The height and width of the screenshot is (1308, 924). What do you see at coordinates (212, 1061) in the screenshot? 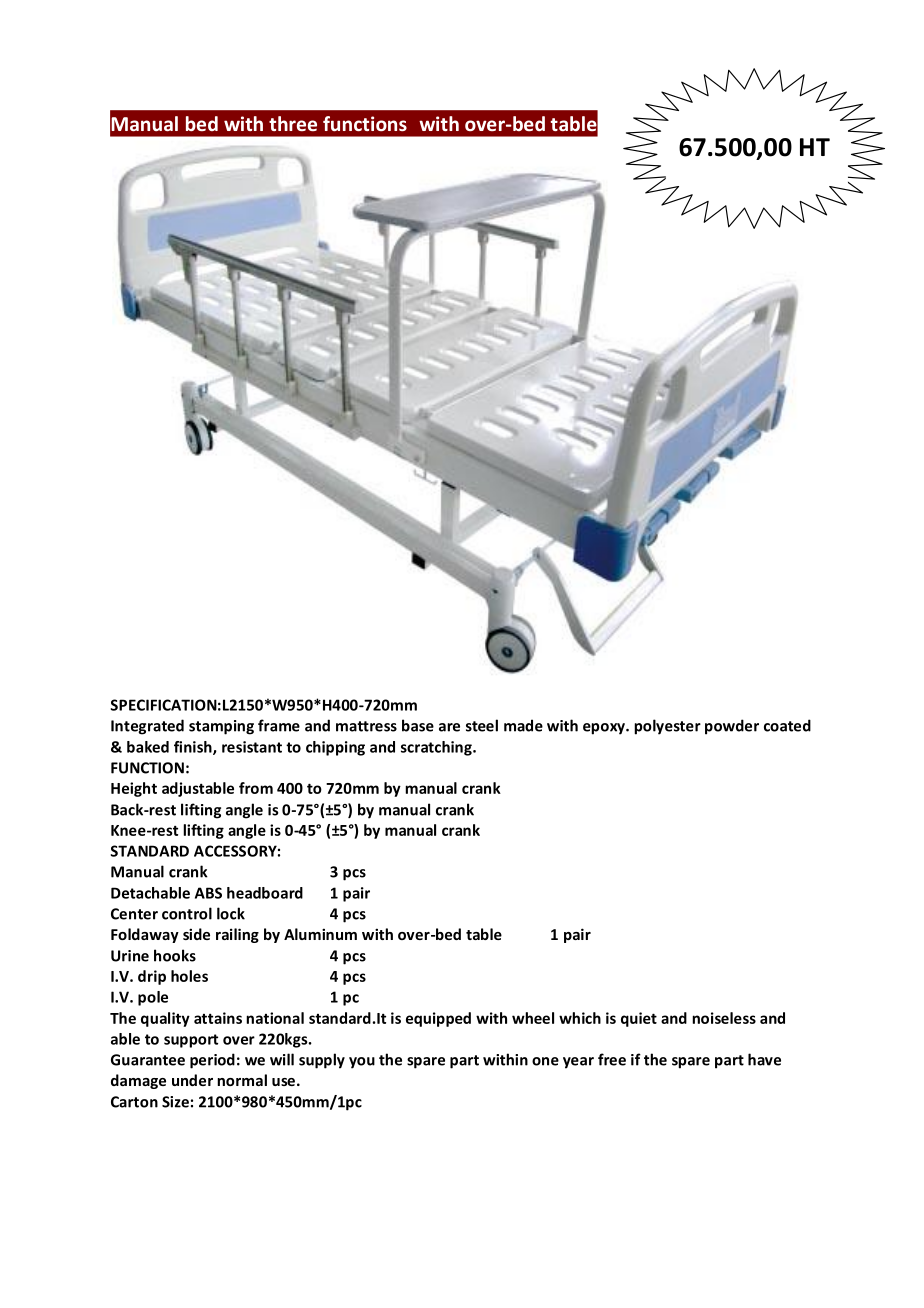
I see `period` at bounding box center [212, 1061].
